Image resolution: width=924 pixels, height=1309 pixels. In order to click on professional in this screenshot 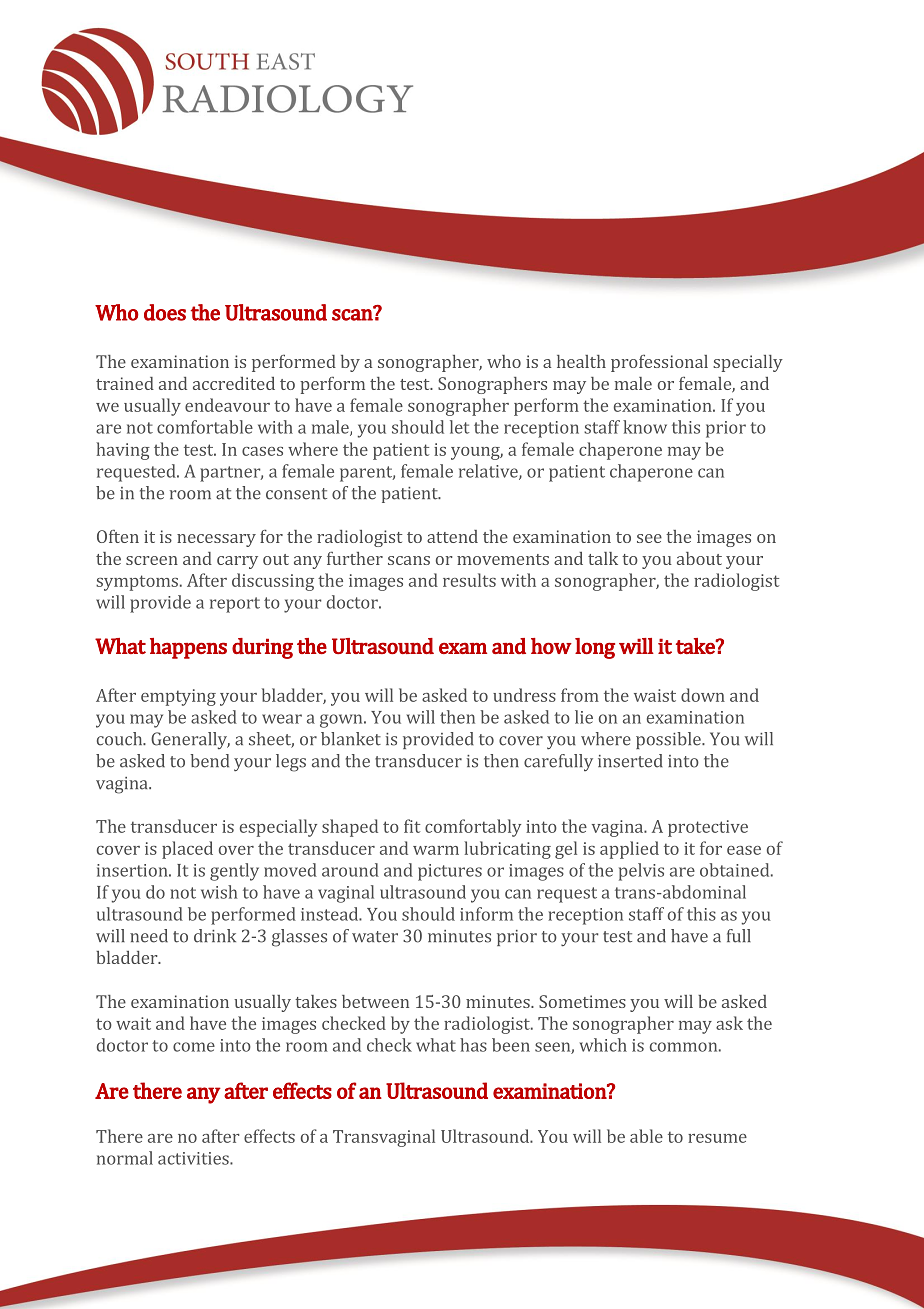, I will do `click(659, 363)`.
